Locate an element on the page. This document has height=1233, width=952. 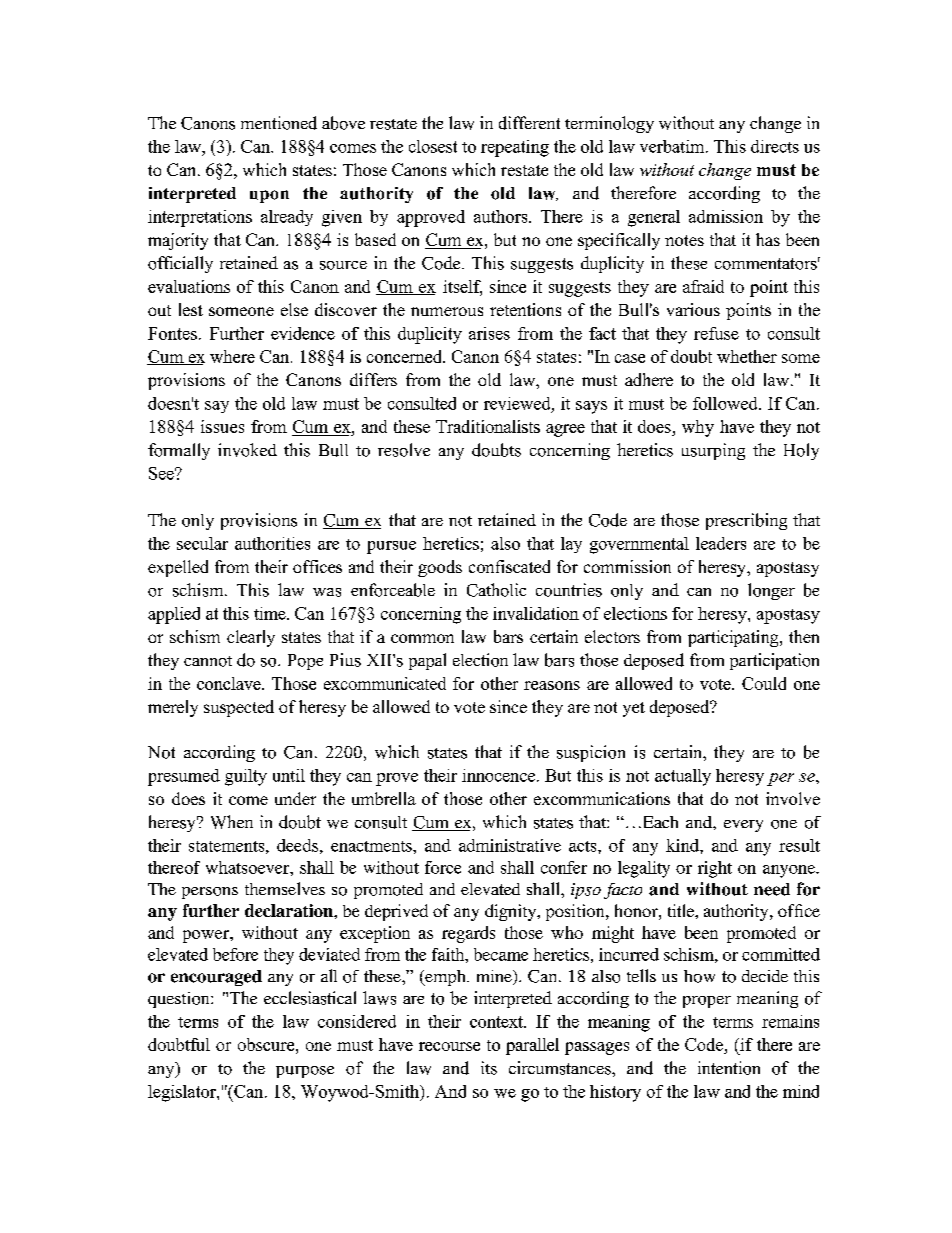
where is located at coordinates (232, 356).
